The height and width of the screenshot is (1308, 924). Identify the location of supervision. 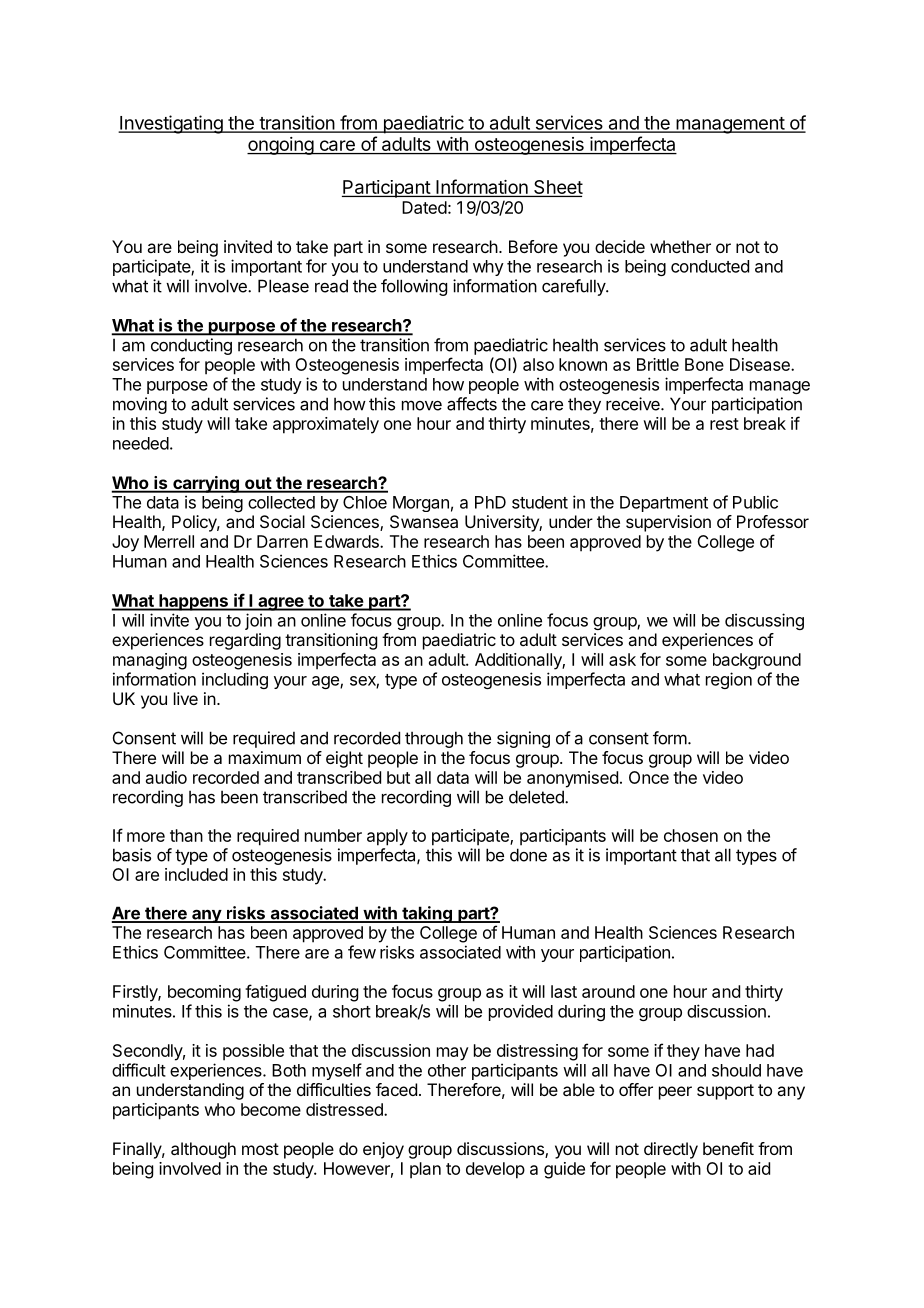
(668, 523).
